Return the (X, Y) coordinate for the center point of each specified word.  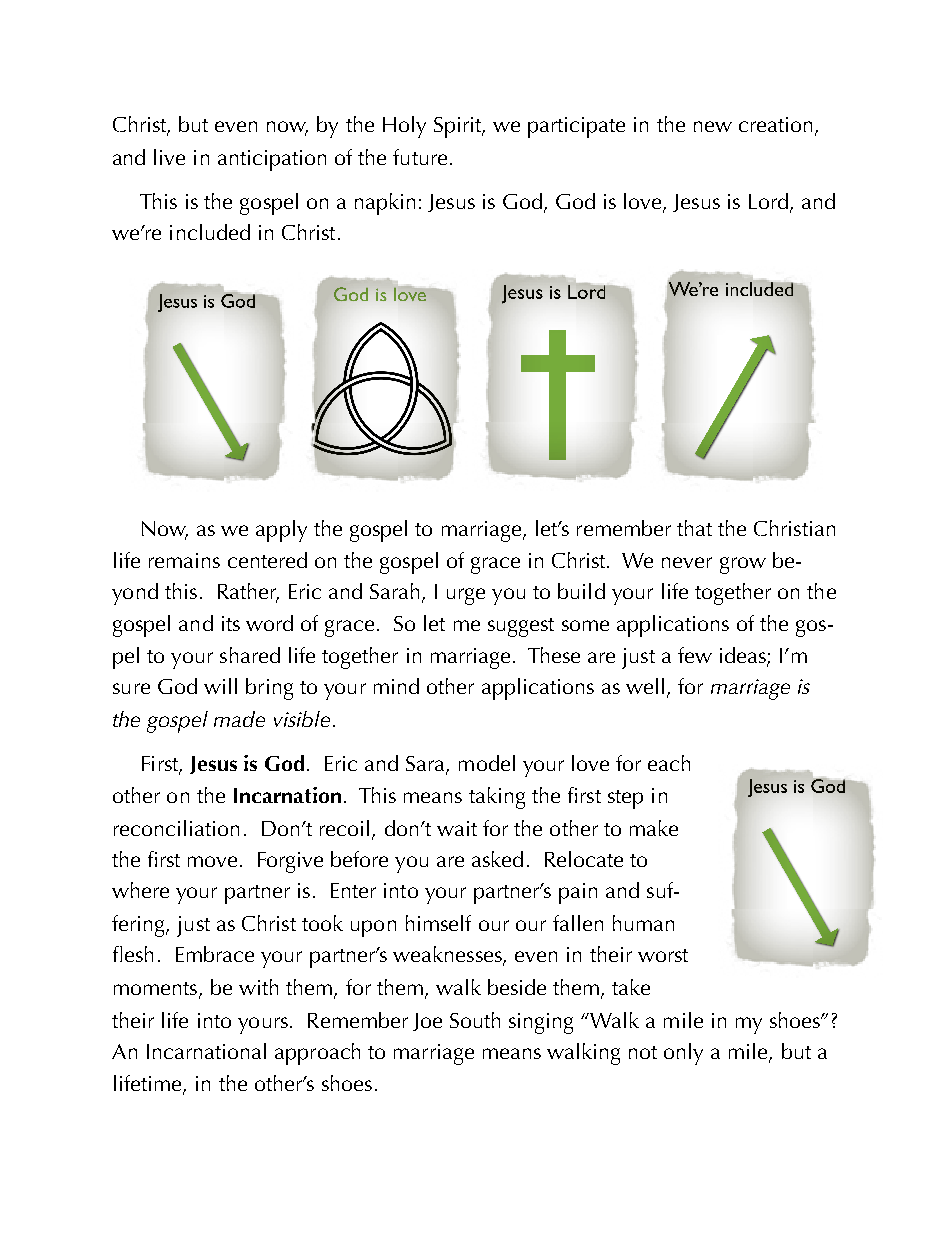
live (169, 157)
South (475, 1020)
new (713, 126)
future (420, 157)
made (239, 719)
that (694, 528)
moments (157, 990)
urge (466, 596)
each (669, 763)
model (487, 763)
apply (281, 531)
